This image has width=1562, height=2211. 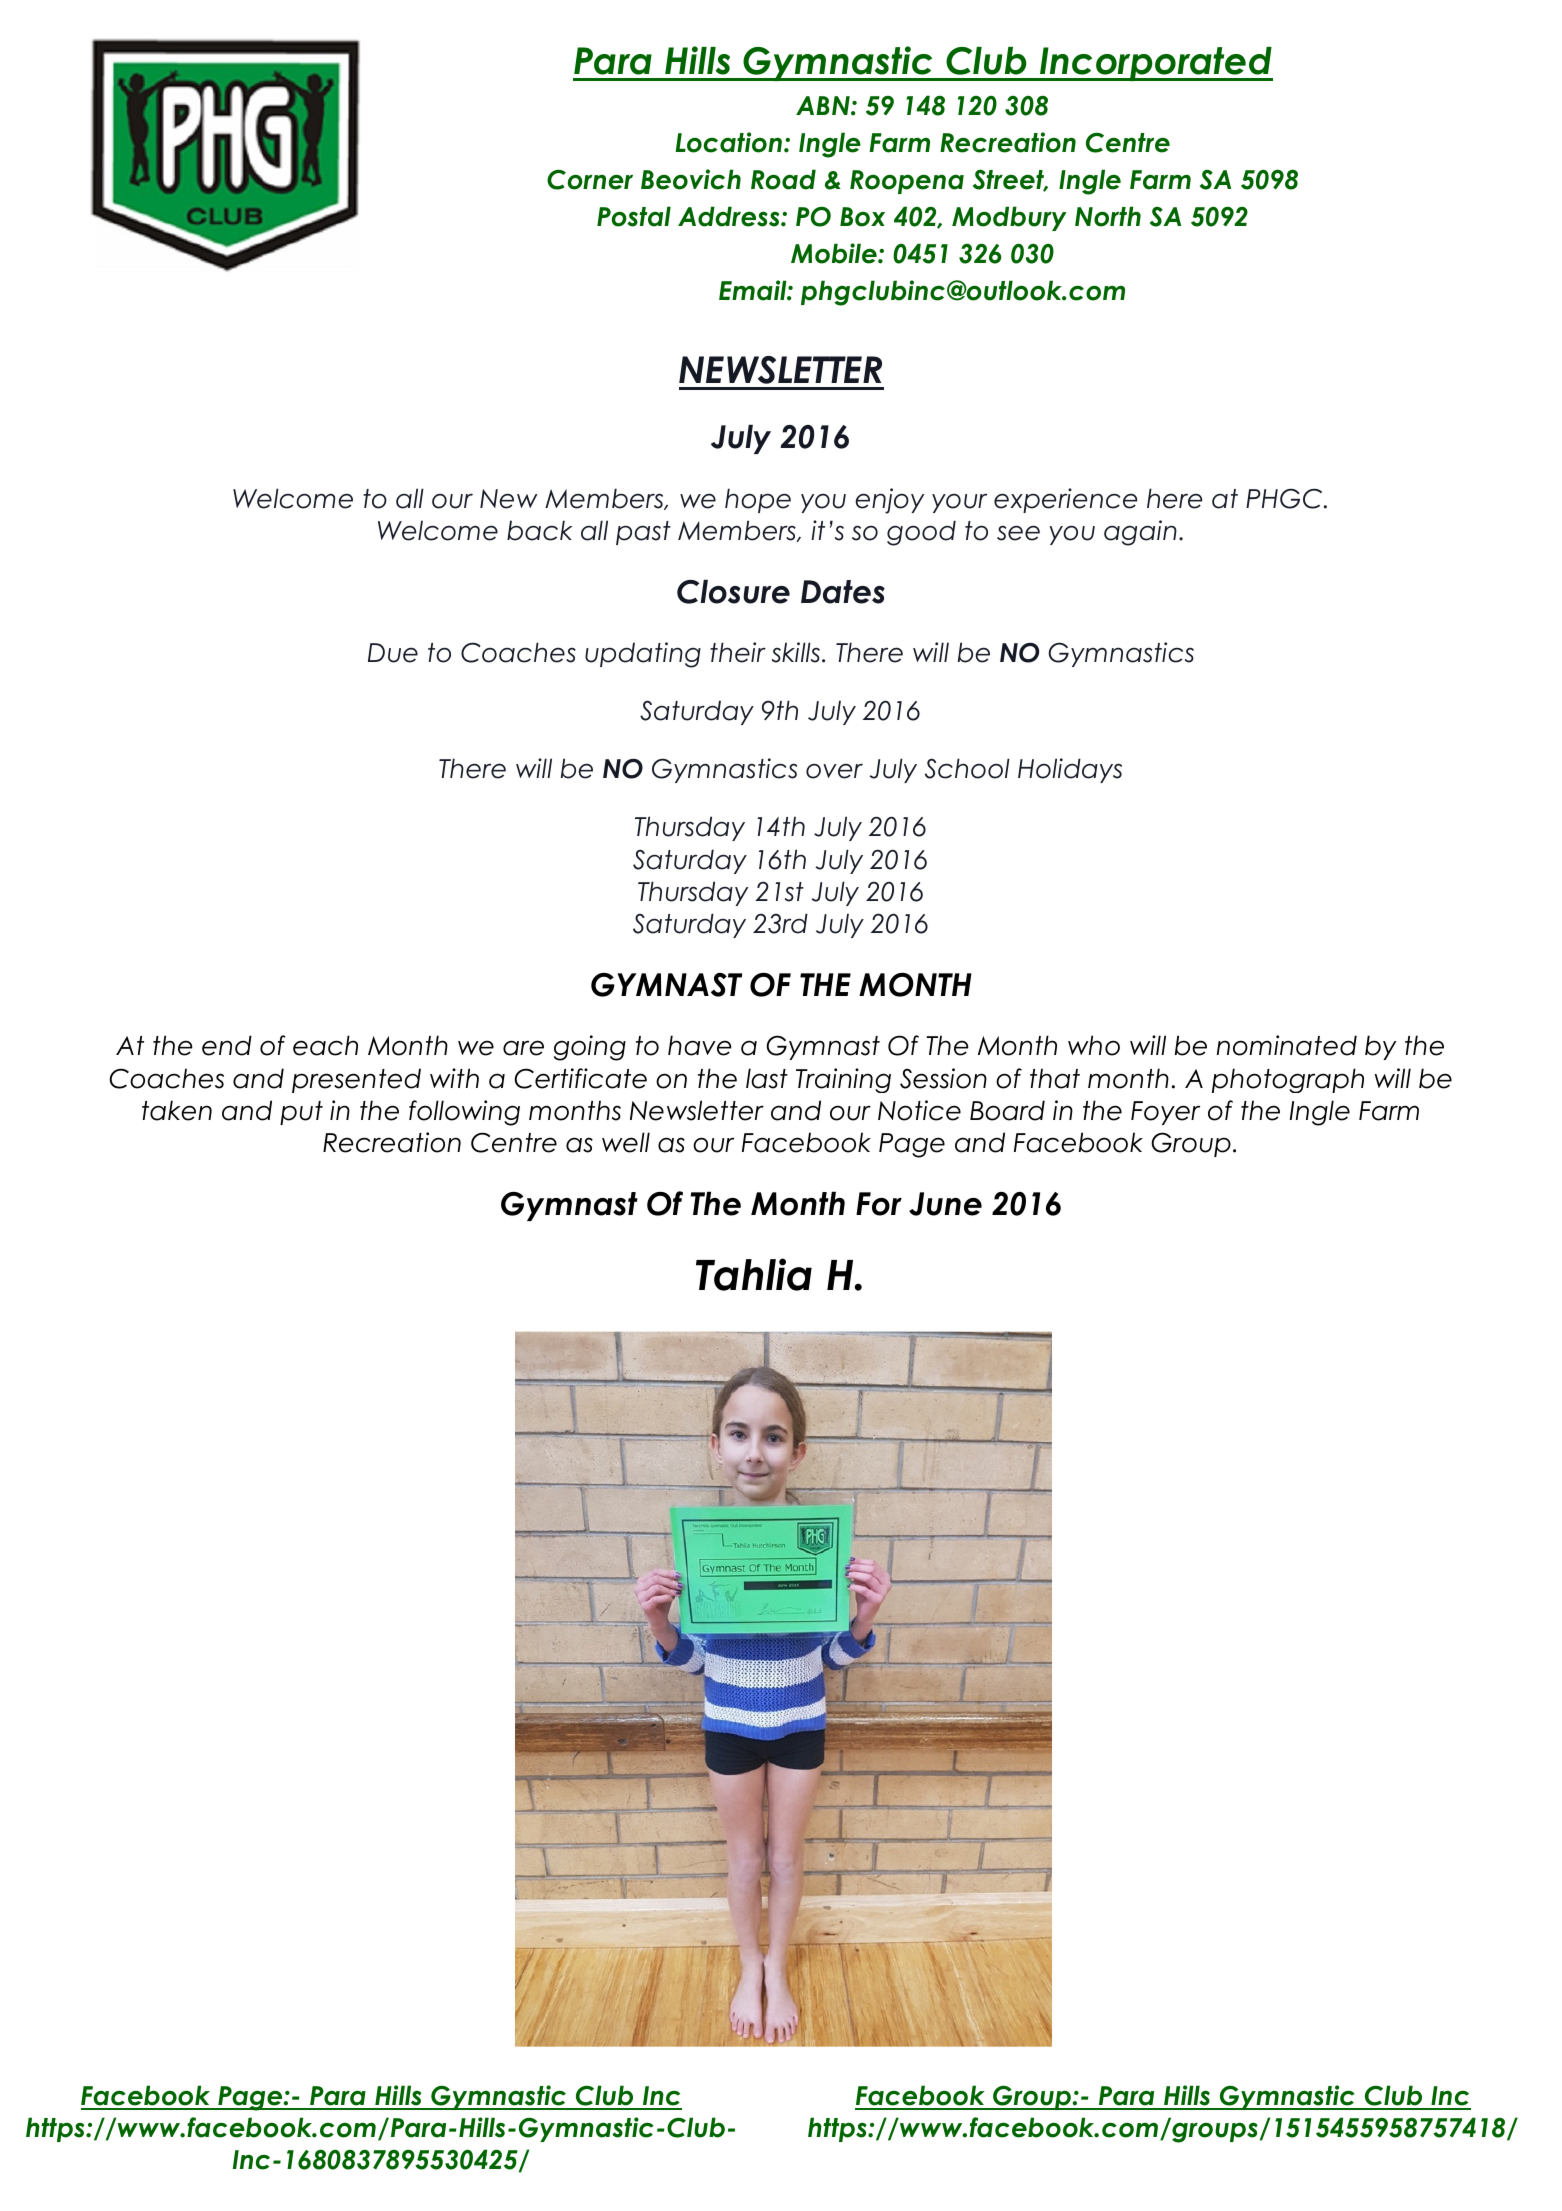 I want to click on put, so click(x=301, y=1113).
